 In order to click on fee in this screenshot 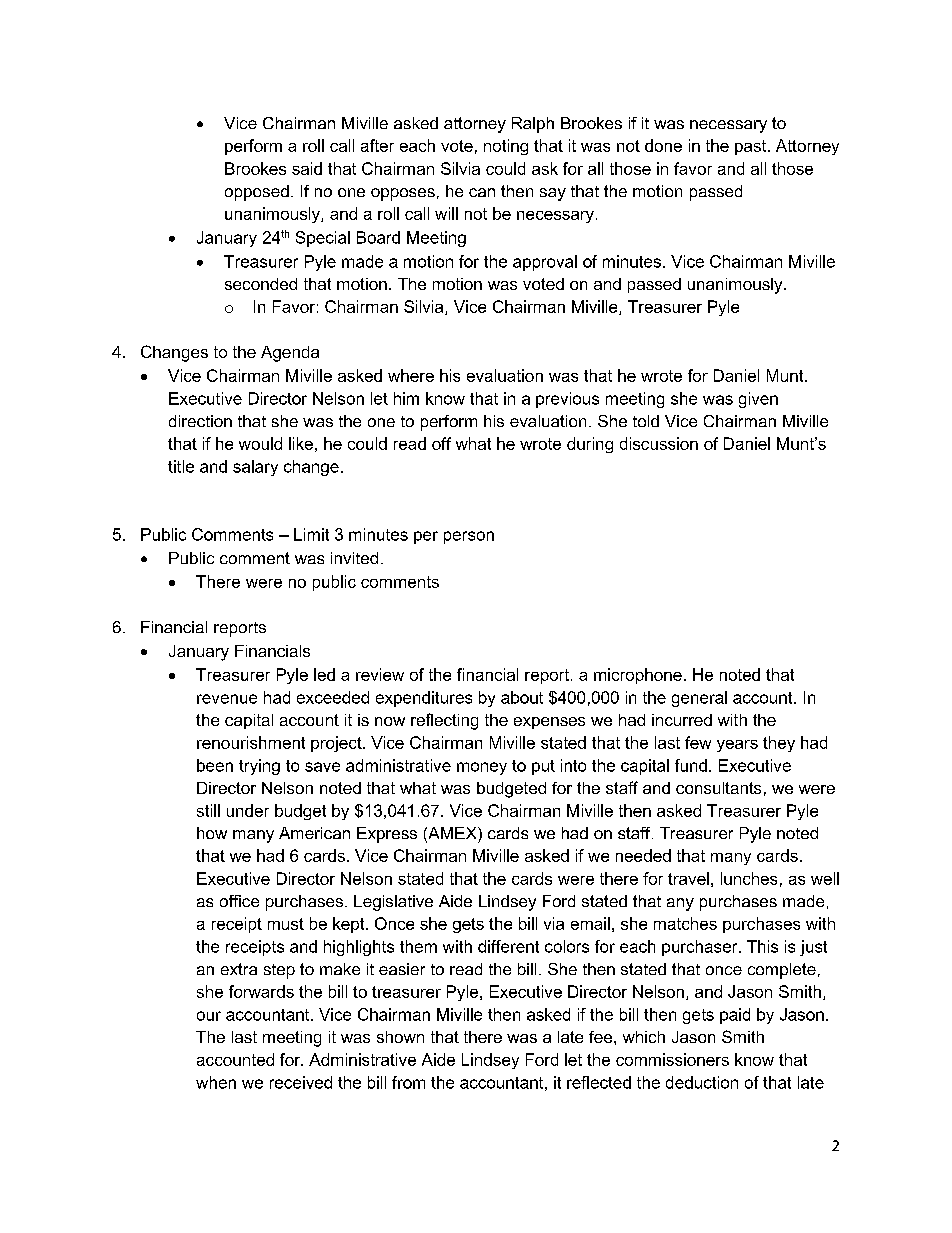, I will do `click(602, 1037)`.
